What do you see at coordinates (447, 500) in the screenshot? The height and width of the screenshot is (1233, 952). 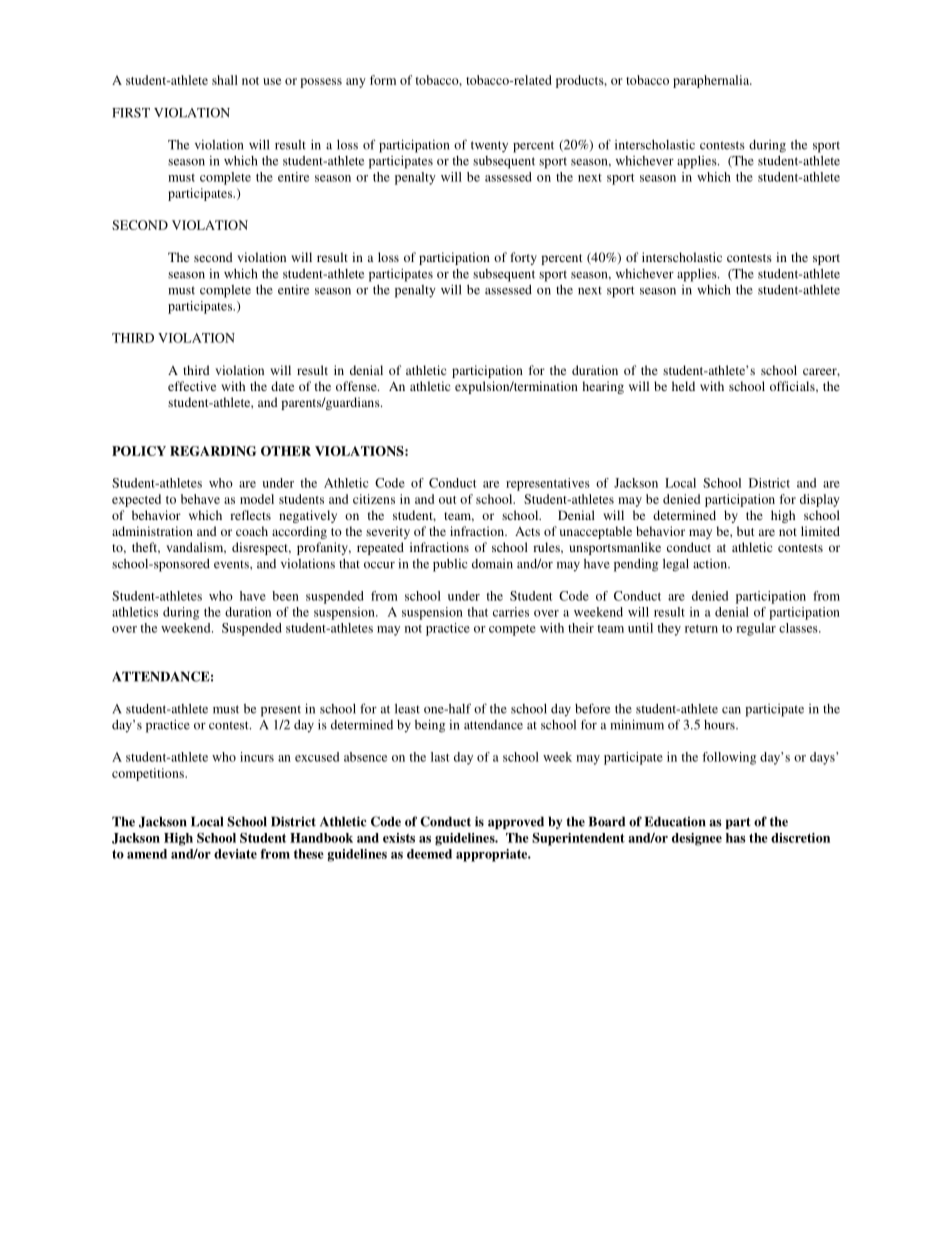 I see `out` at bounding box center [447, 500].
